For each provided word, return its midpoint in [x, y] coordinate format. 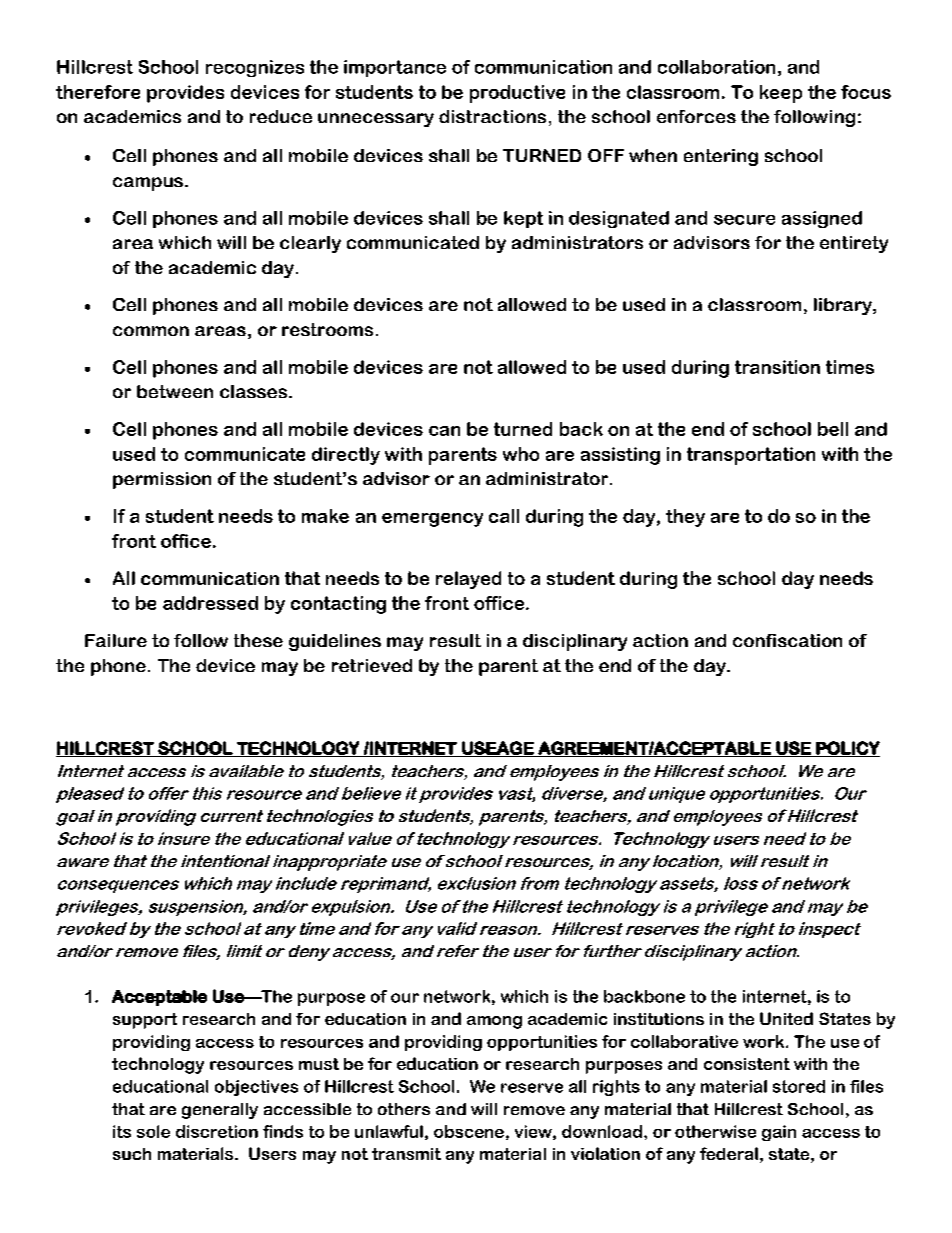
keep [781, 94]
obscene [469, 1131]
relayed [468, 580]
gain [779, 1133]
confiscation [787, 640]
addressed [210, 603]
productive [517, 94]
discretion [217, 1131]
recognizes [255, 68]
